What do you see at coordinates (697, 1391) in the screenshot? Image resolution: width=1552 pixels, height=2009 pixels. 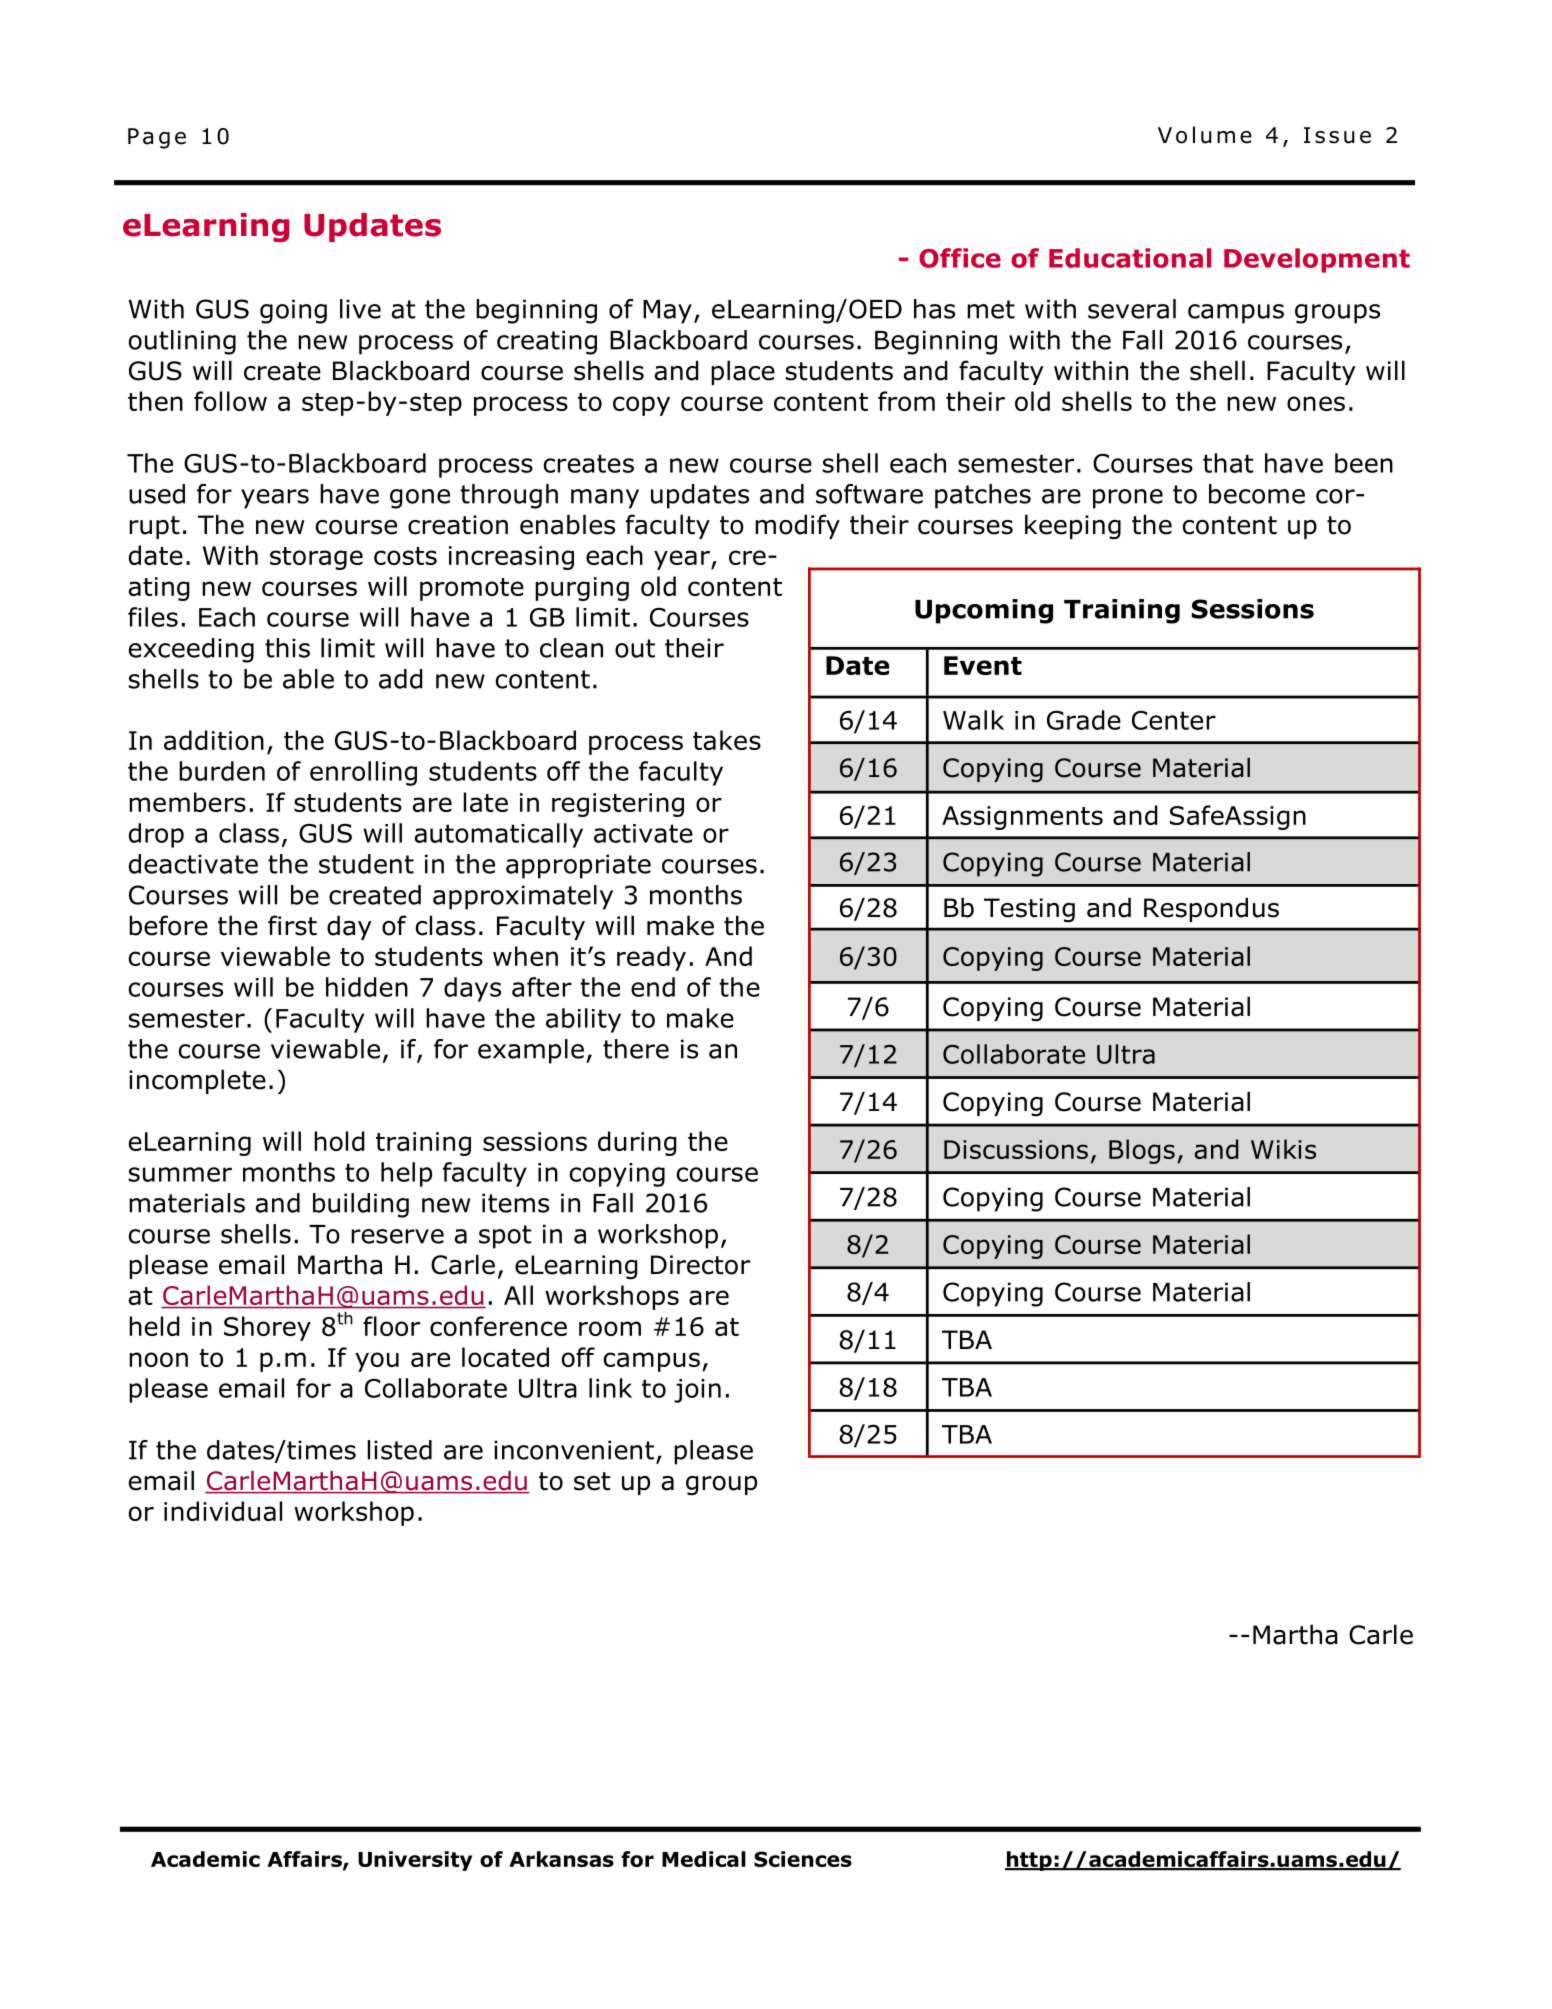 I see `join` at bounding box center [697, 1391].
